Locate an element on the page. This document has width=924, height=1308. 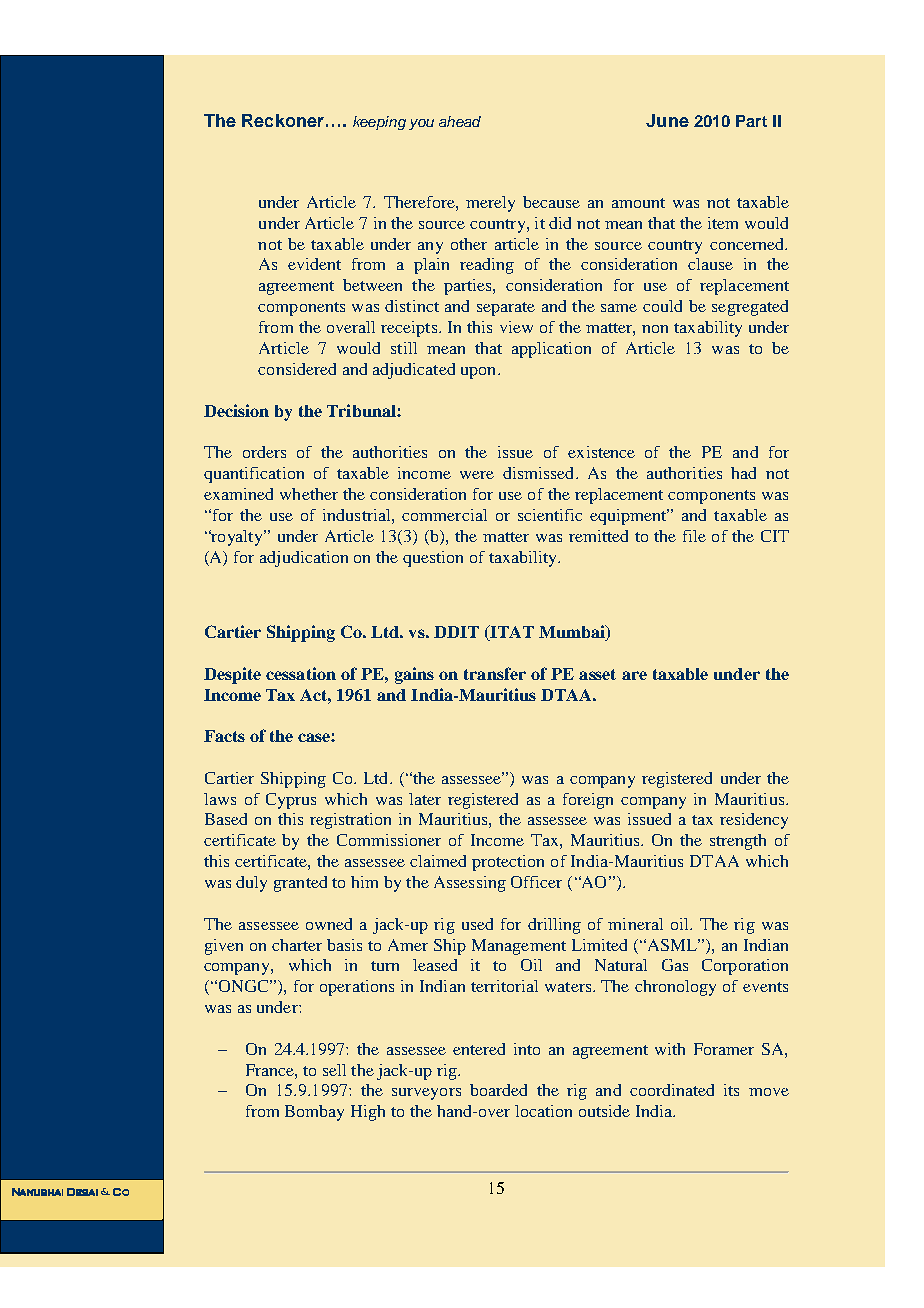
its is located at coordinates (731, 1090).
